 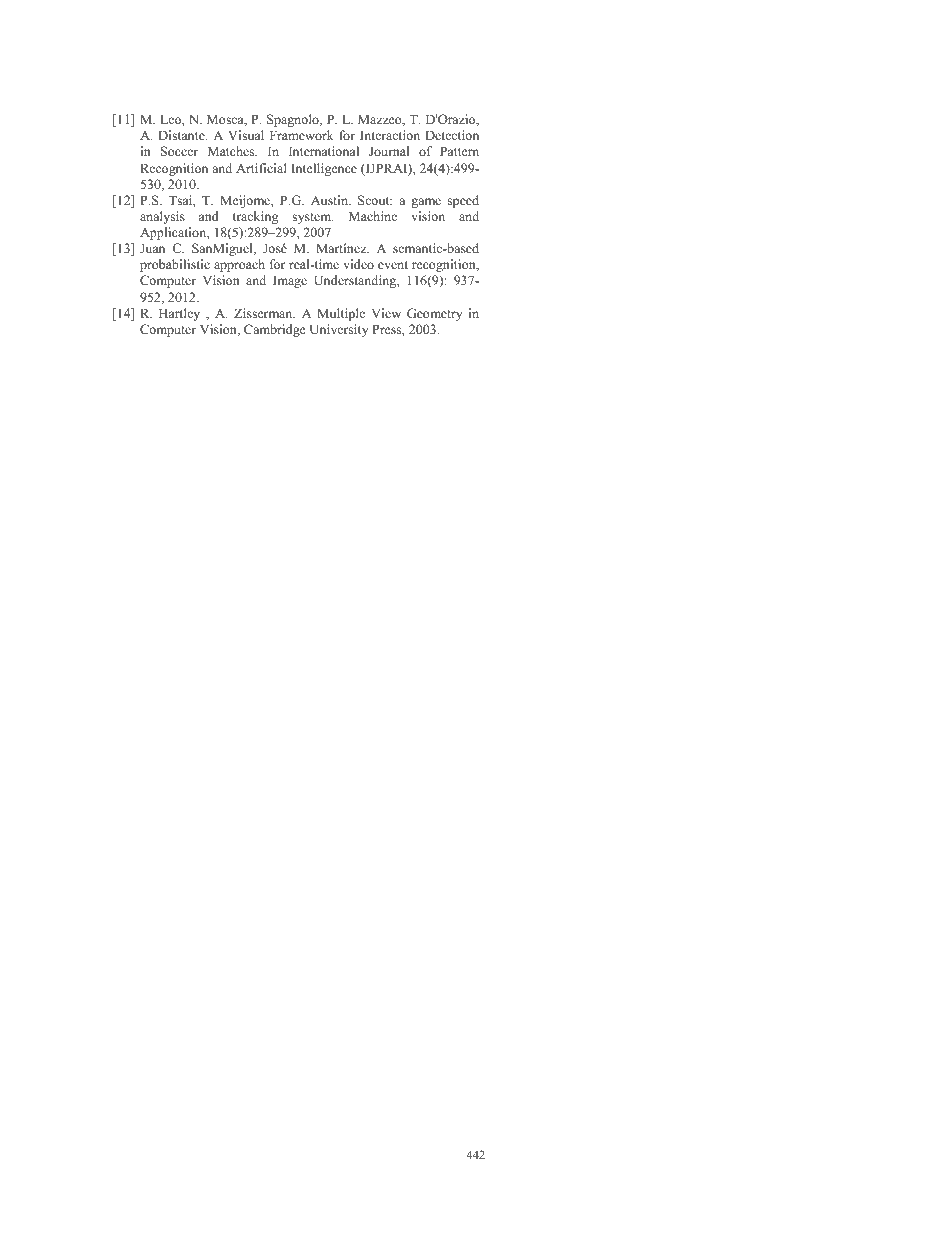 What do you see at coordinates (339, 330) in the document?
I see `University` at bounding box center [339, 330].
